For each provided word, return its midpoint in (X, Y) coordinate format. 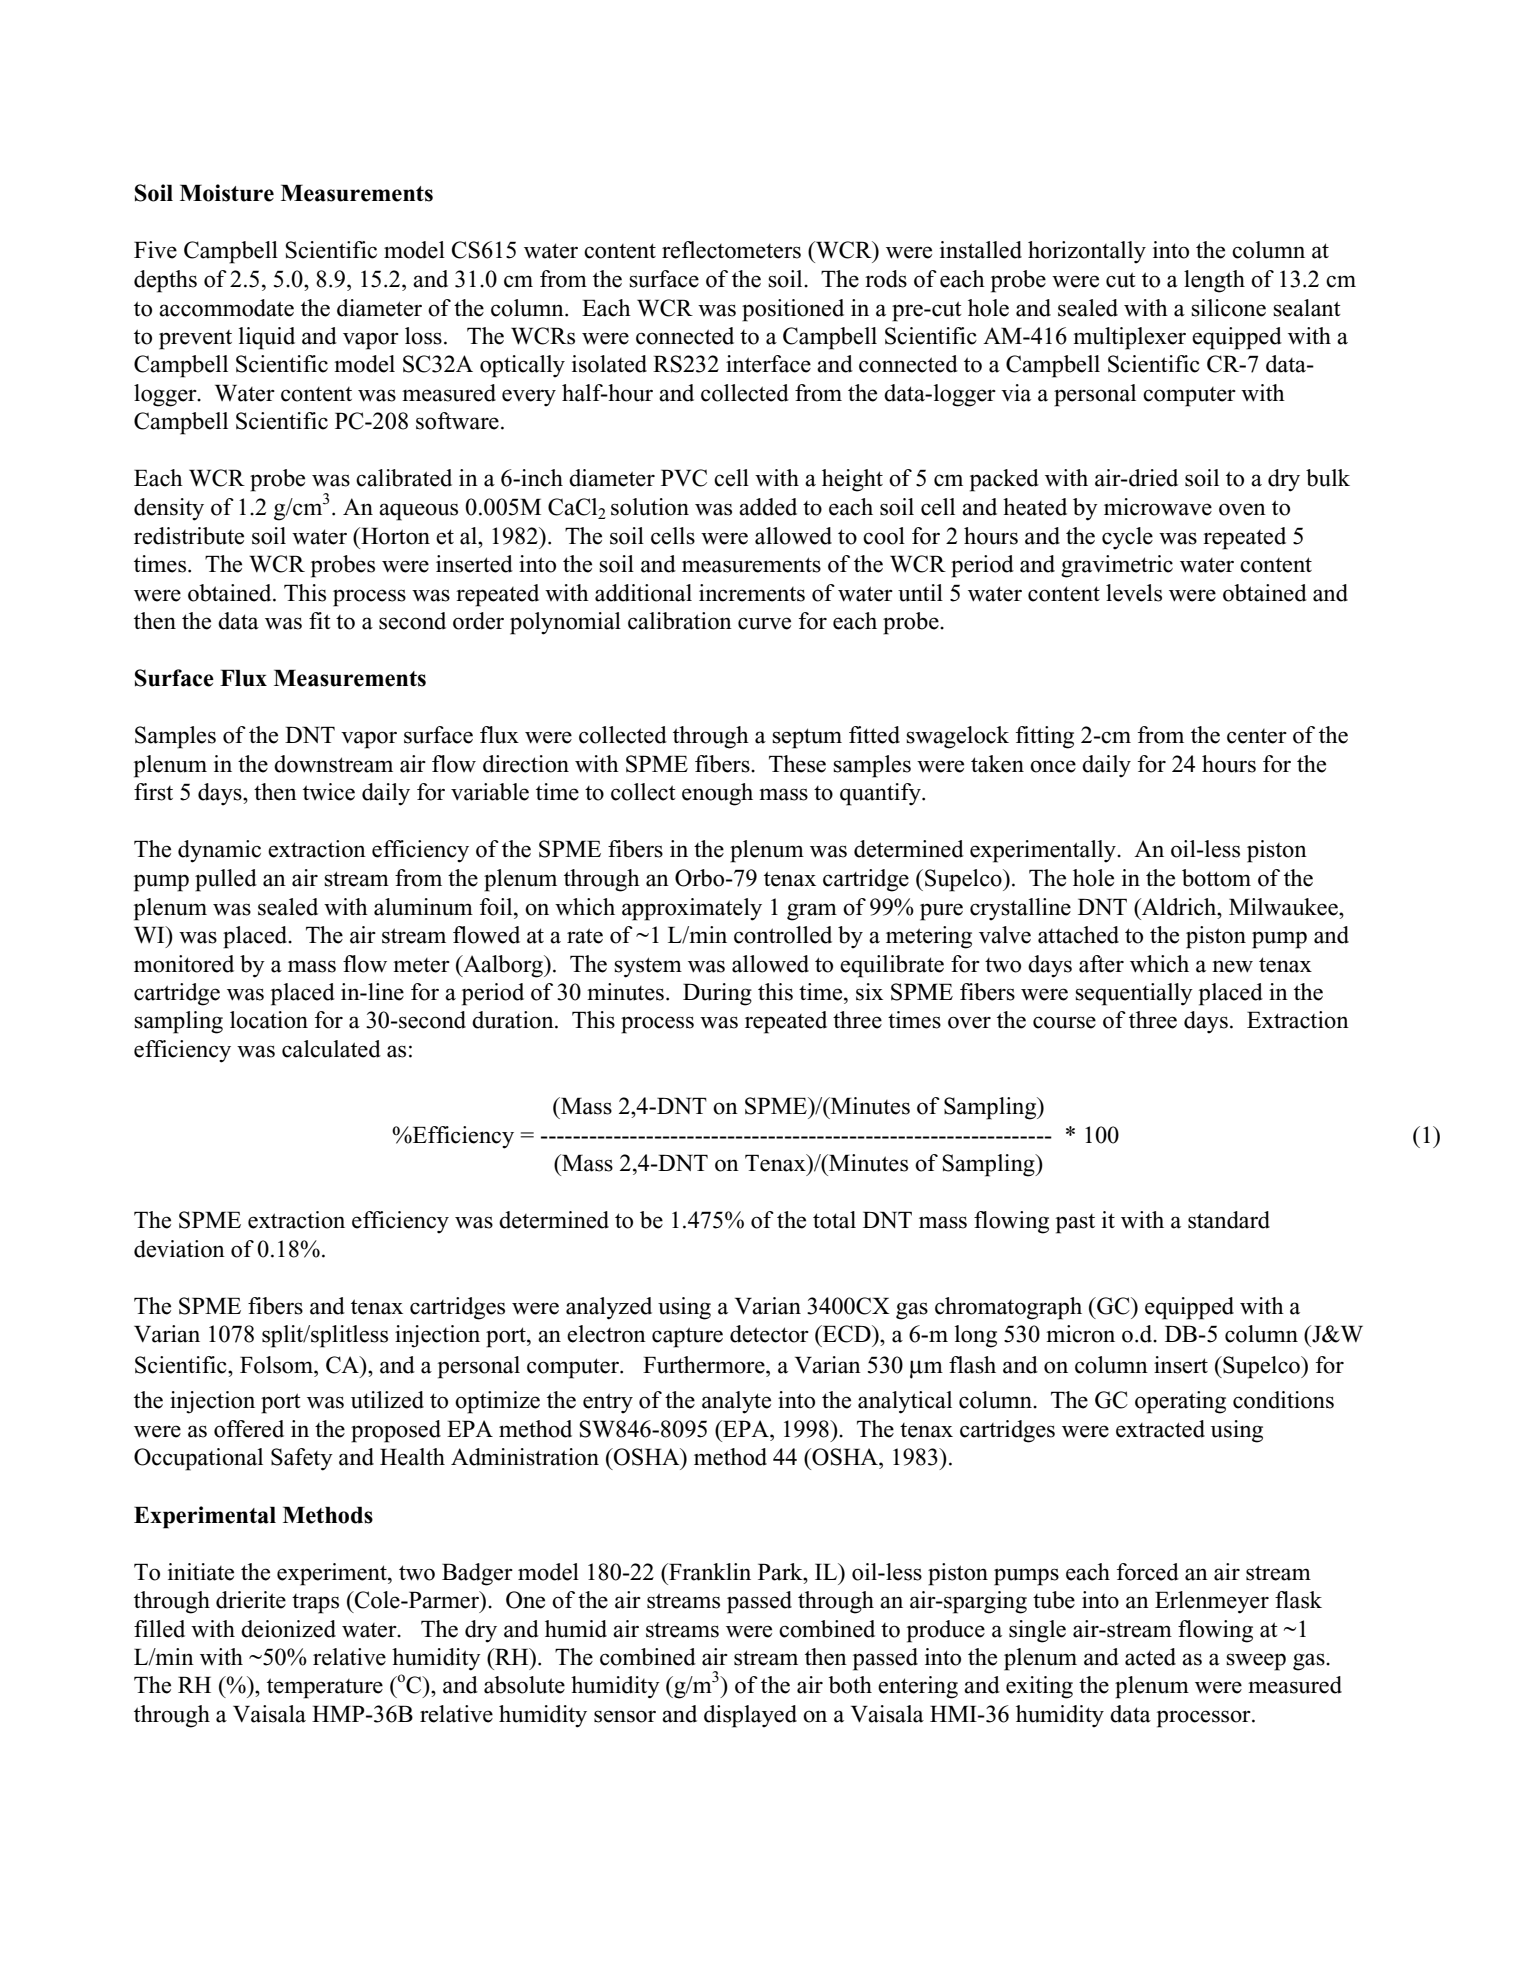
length (1214, 281)
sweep (1256, 1662)
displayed (750, 1716)
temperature (325, 1688)
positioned (793, 310)
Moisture (227, 193)
